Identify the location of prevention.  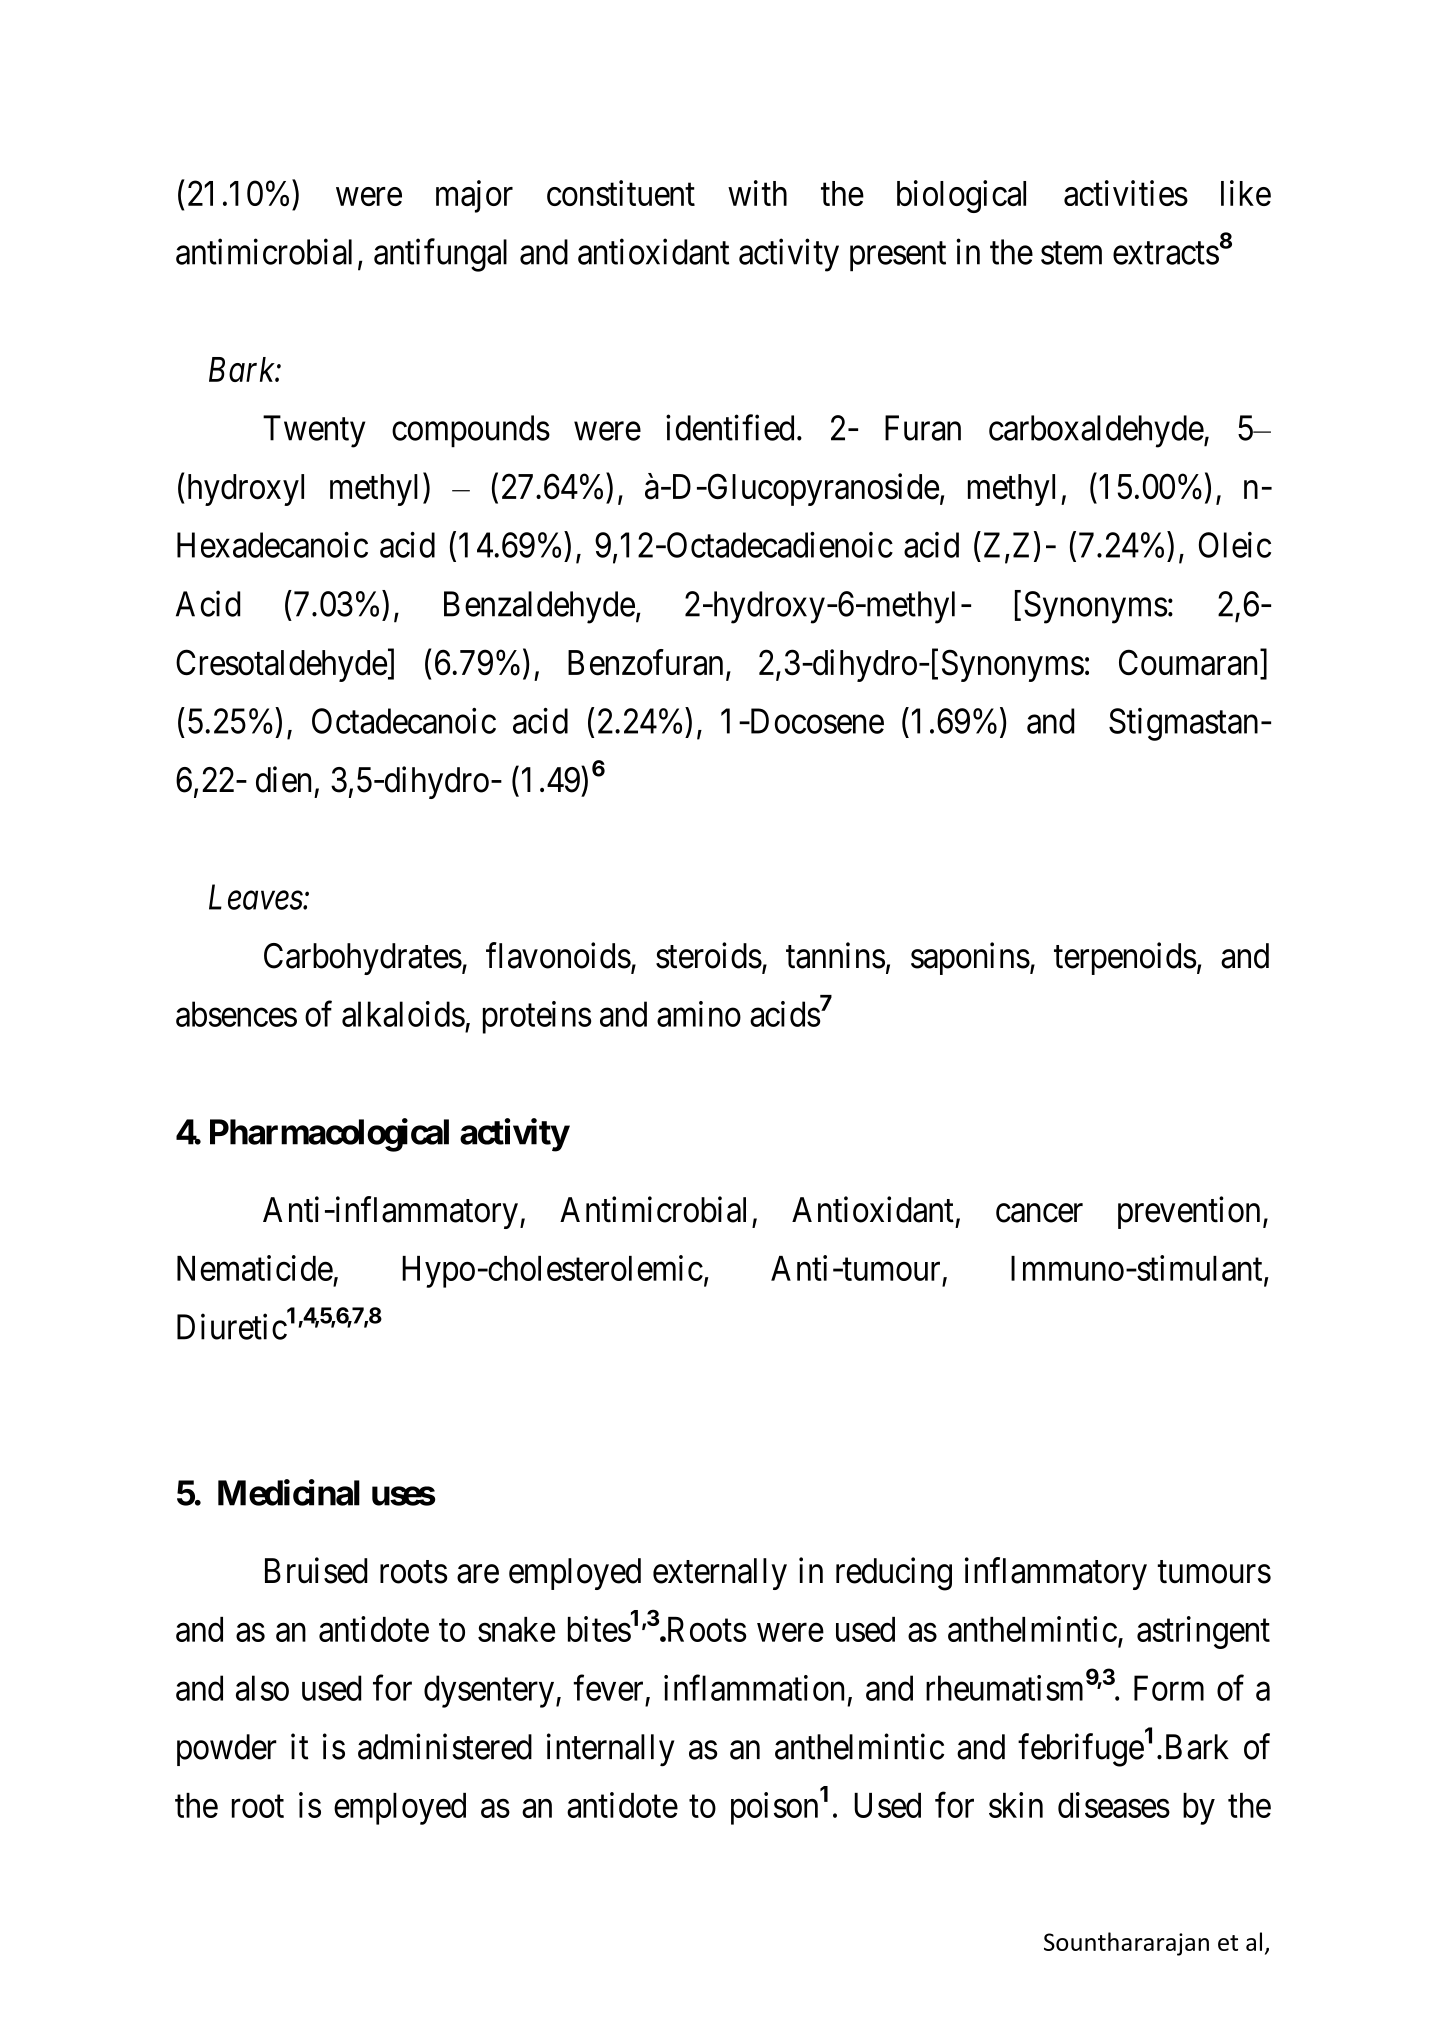
(1189, 1212).
